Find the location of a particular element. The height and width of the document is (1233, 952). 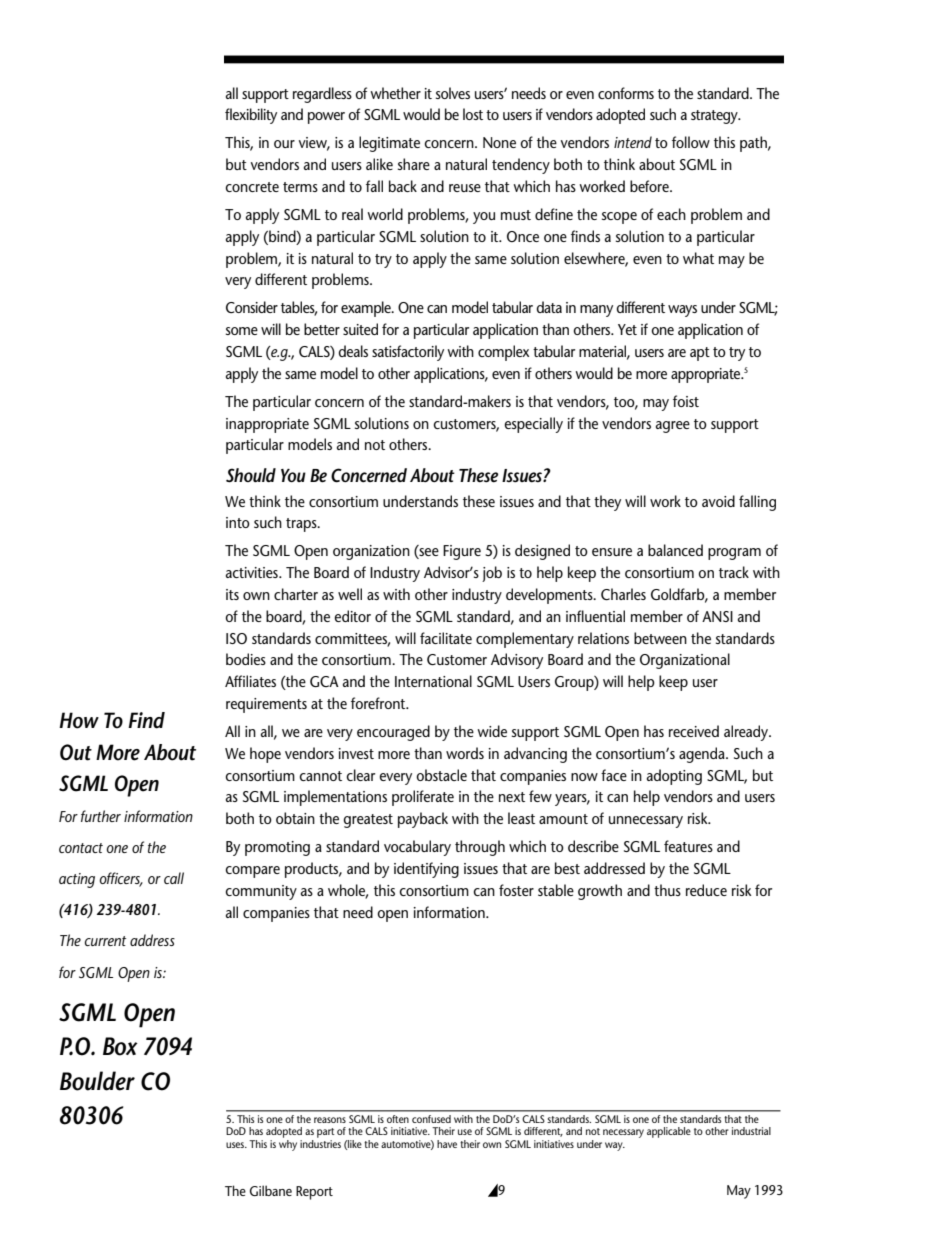

foist is located at coordinates (686, 401).
